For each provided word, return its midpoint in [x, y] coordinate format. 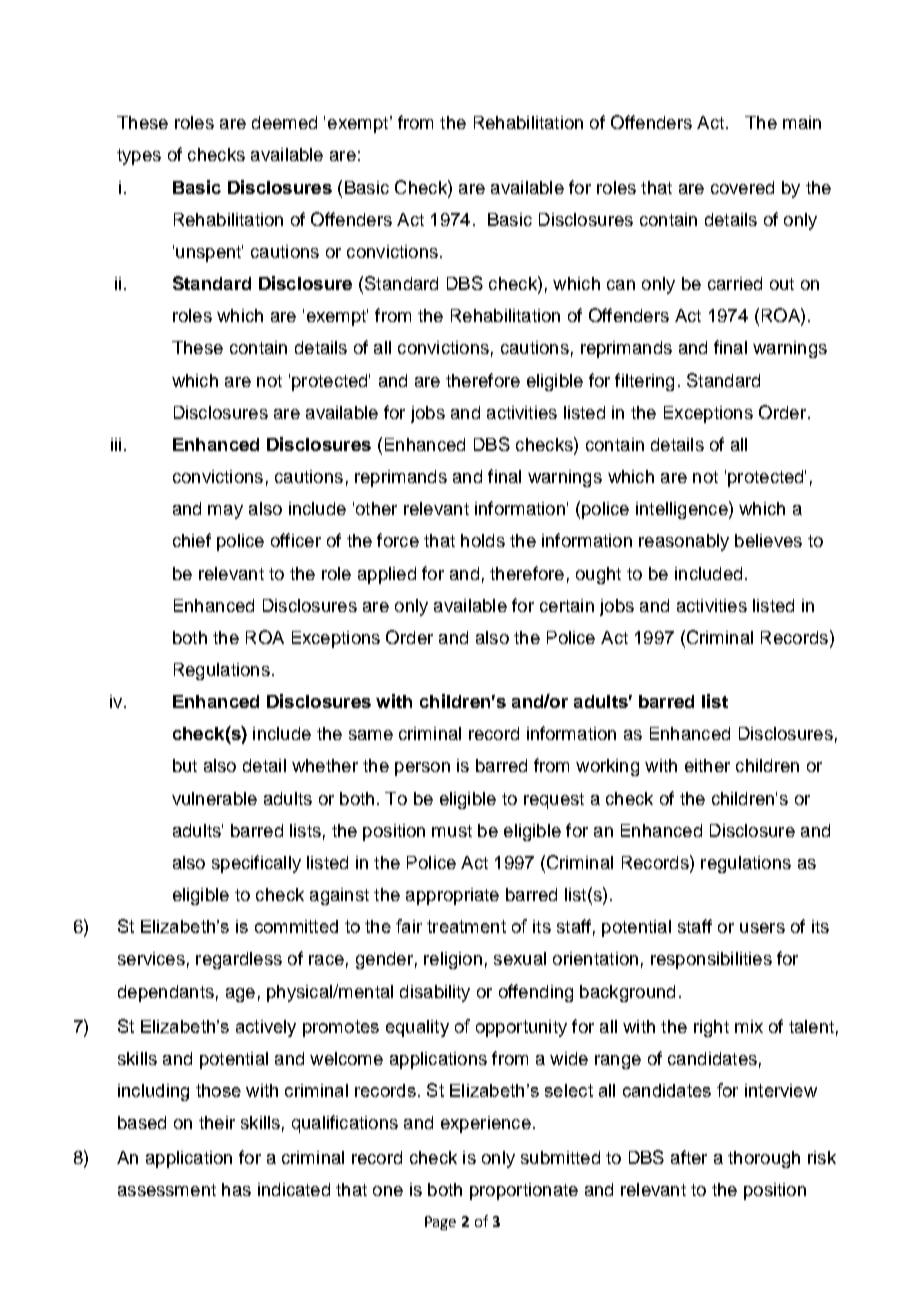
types [139, 157]
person [422, 769]
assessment [167, 1190]
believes [768, 540]
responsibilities [711, 960]
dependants [166, 993]
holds [483, 540]
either [707, 765]
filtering [644, 382]
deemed [284, 122]
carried [735, 283]
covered [742, 187]
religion [453, 960]
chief [192, 540]
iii [116, 444]
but [185, 765]
